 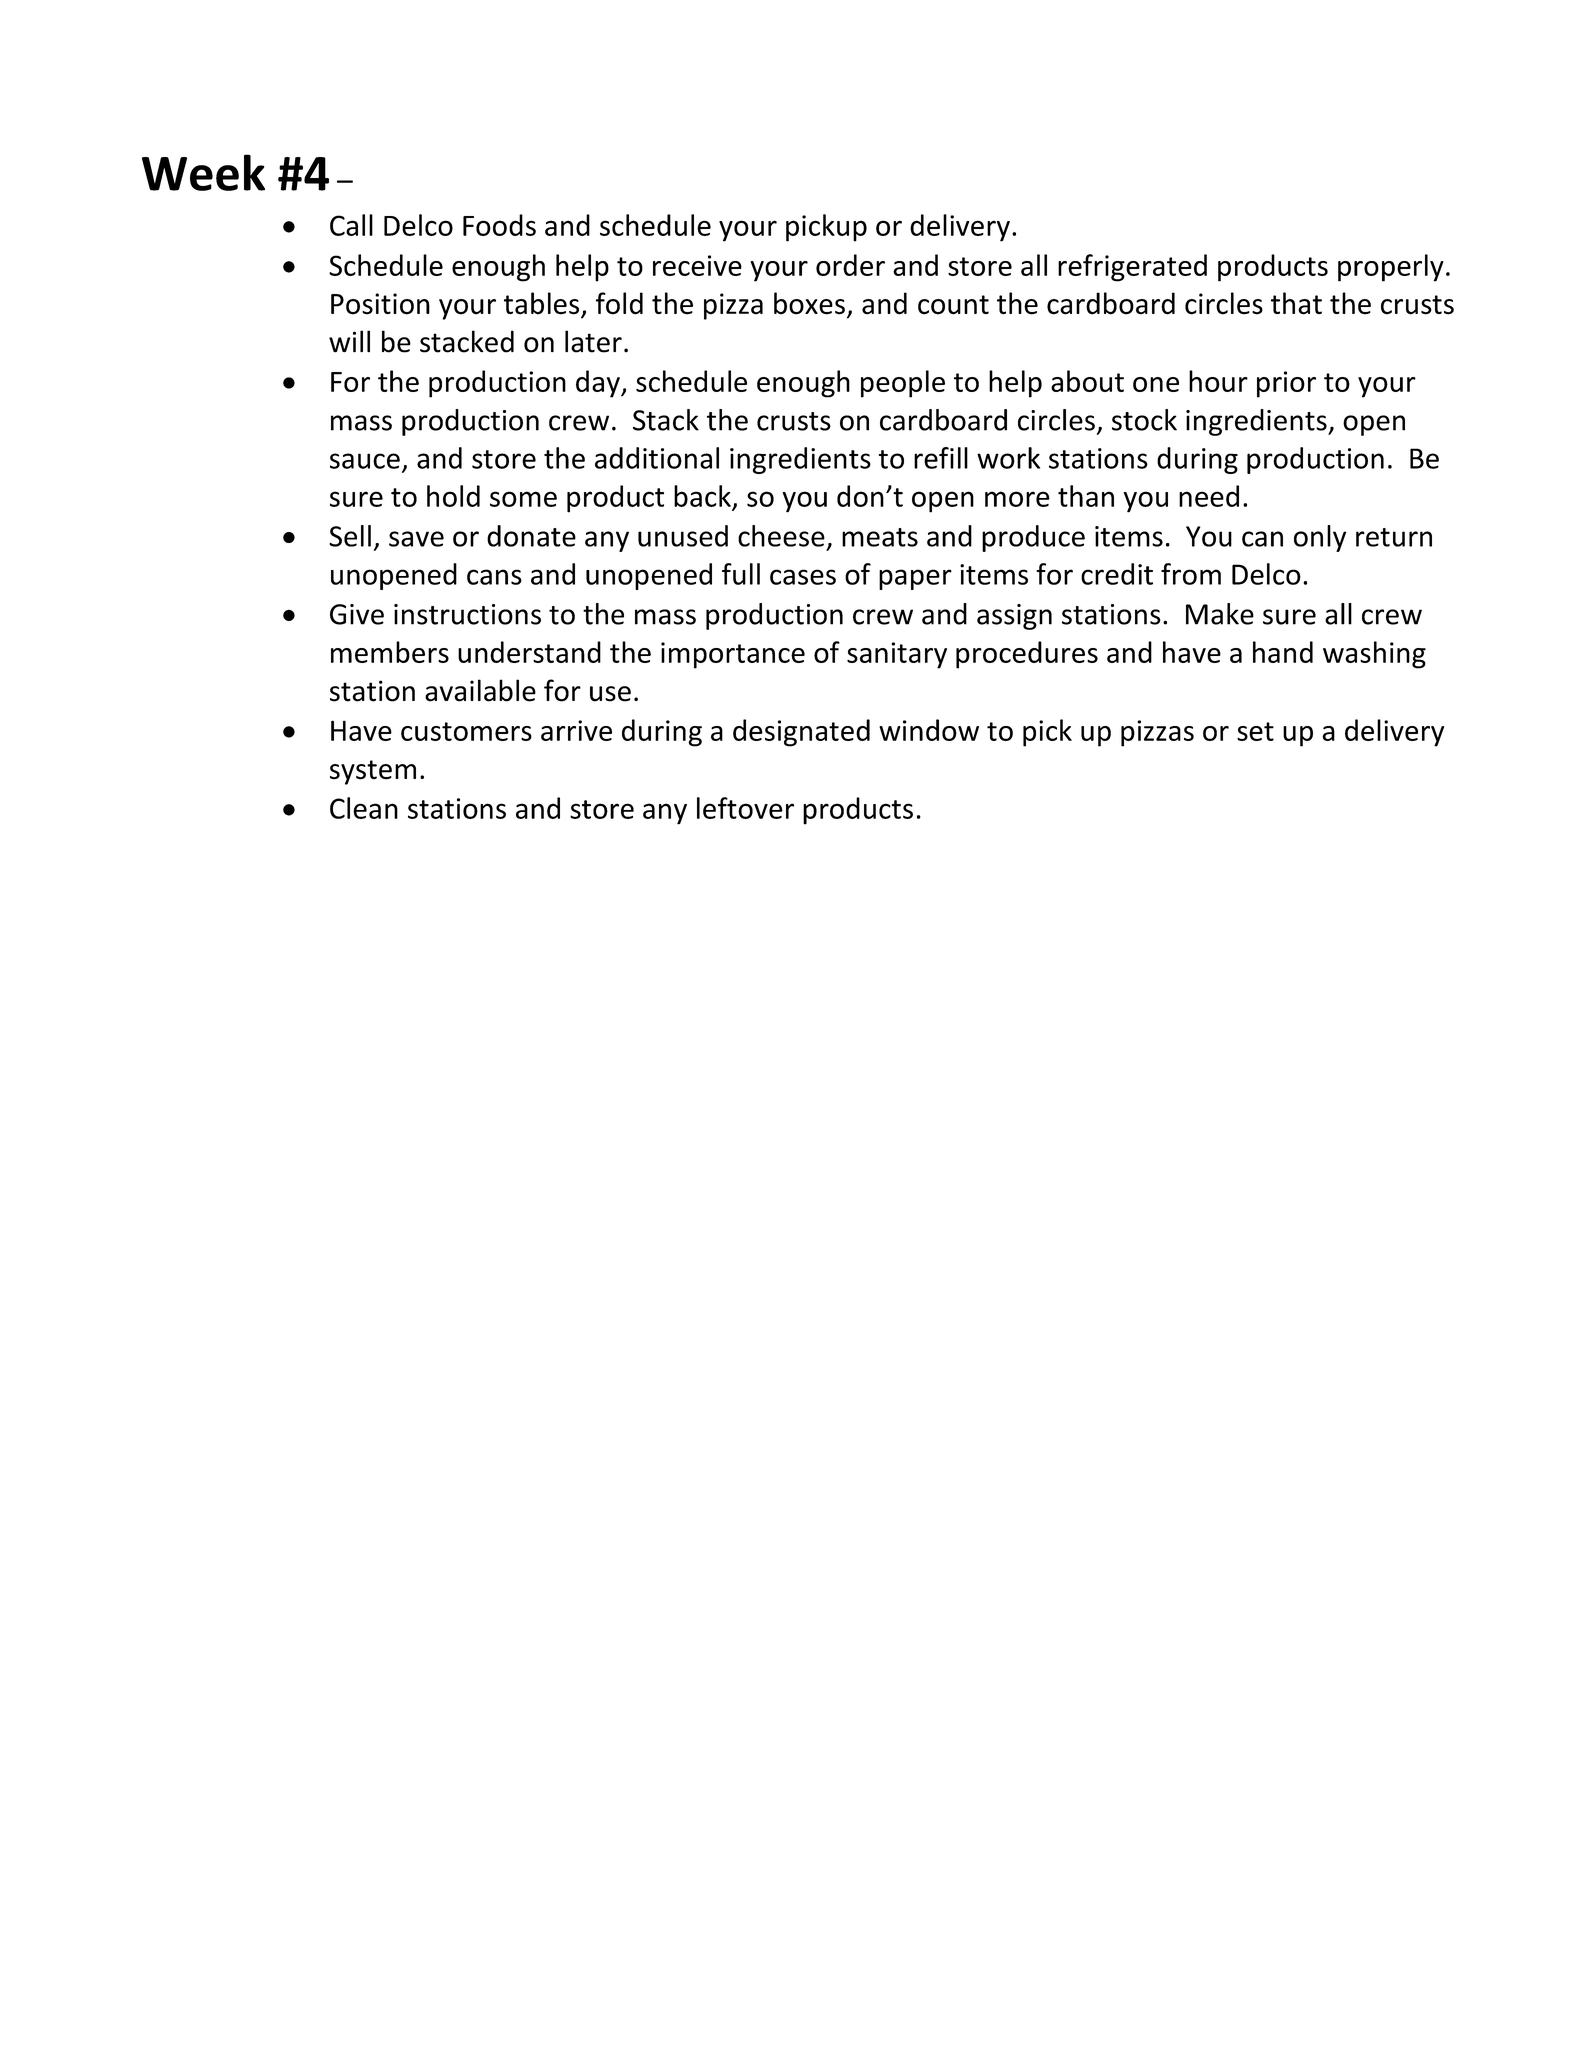 What do you see at coordinates (745, 808) in the page?
I see `leftover` at bounding box center [745, 808].
